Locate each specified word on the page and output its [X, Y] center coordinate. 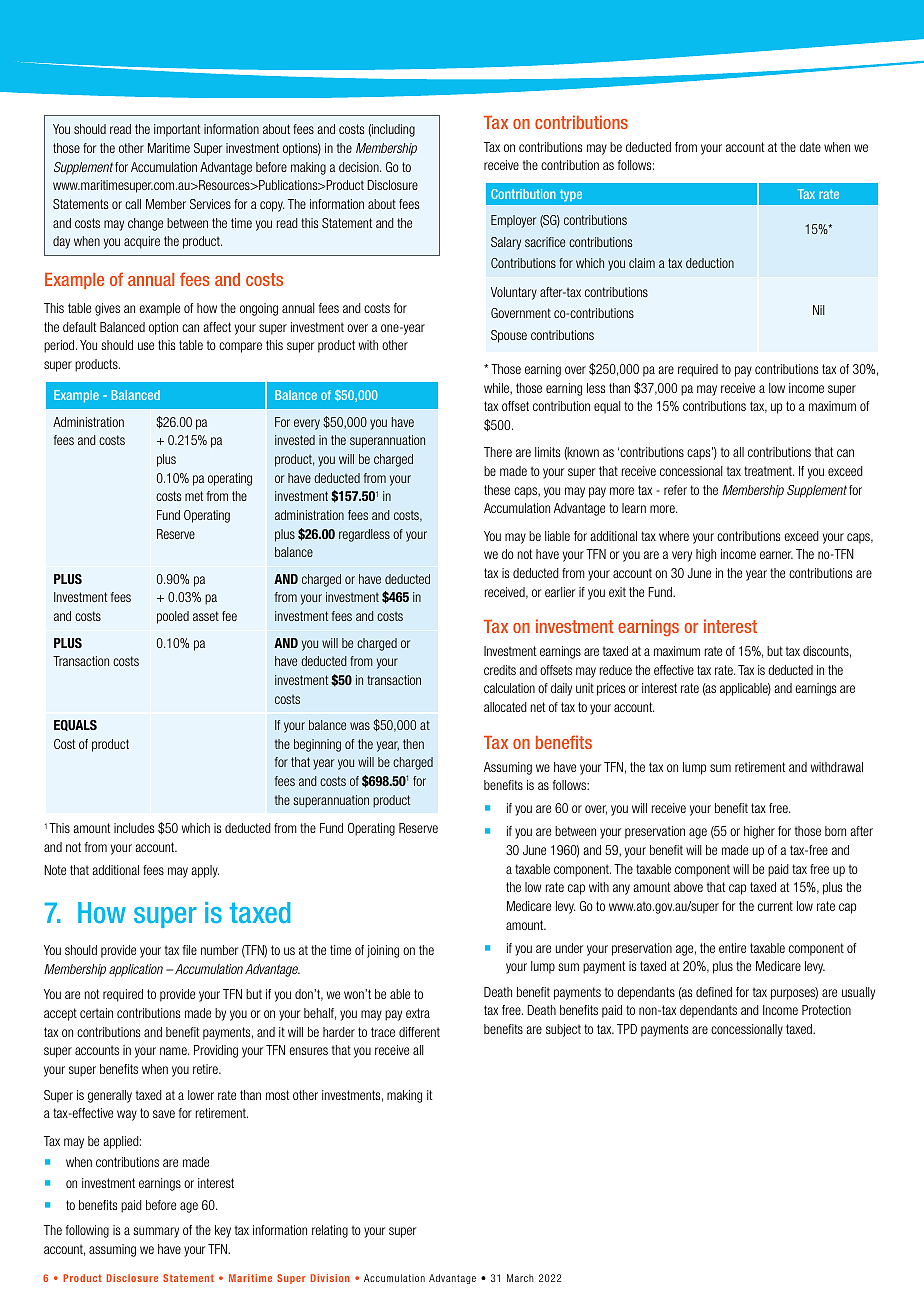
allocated [505, 707]
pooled [173, 617]
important [177, 130]
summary [156, 1232]
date [810, 147]
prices [611, 689]
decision [360, 167]
